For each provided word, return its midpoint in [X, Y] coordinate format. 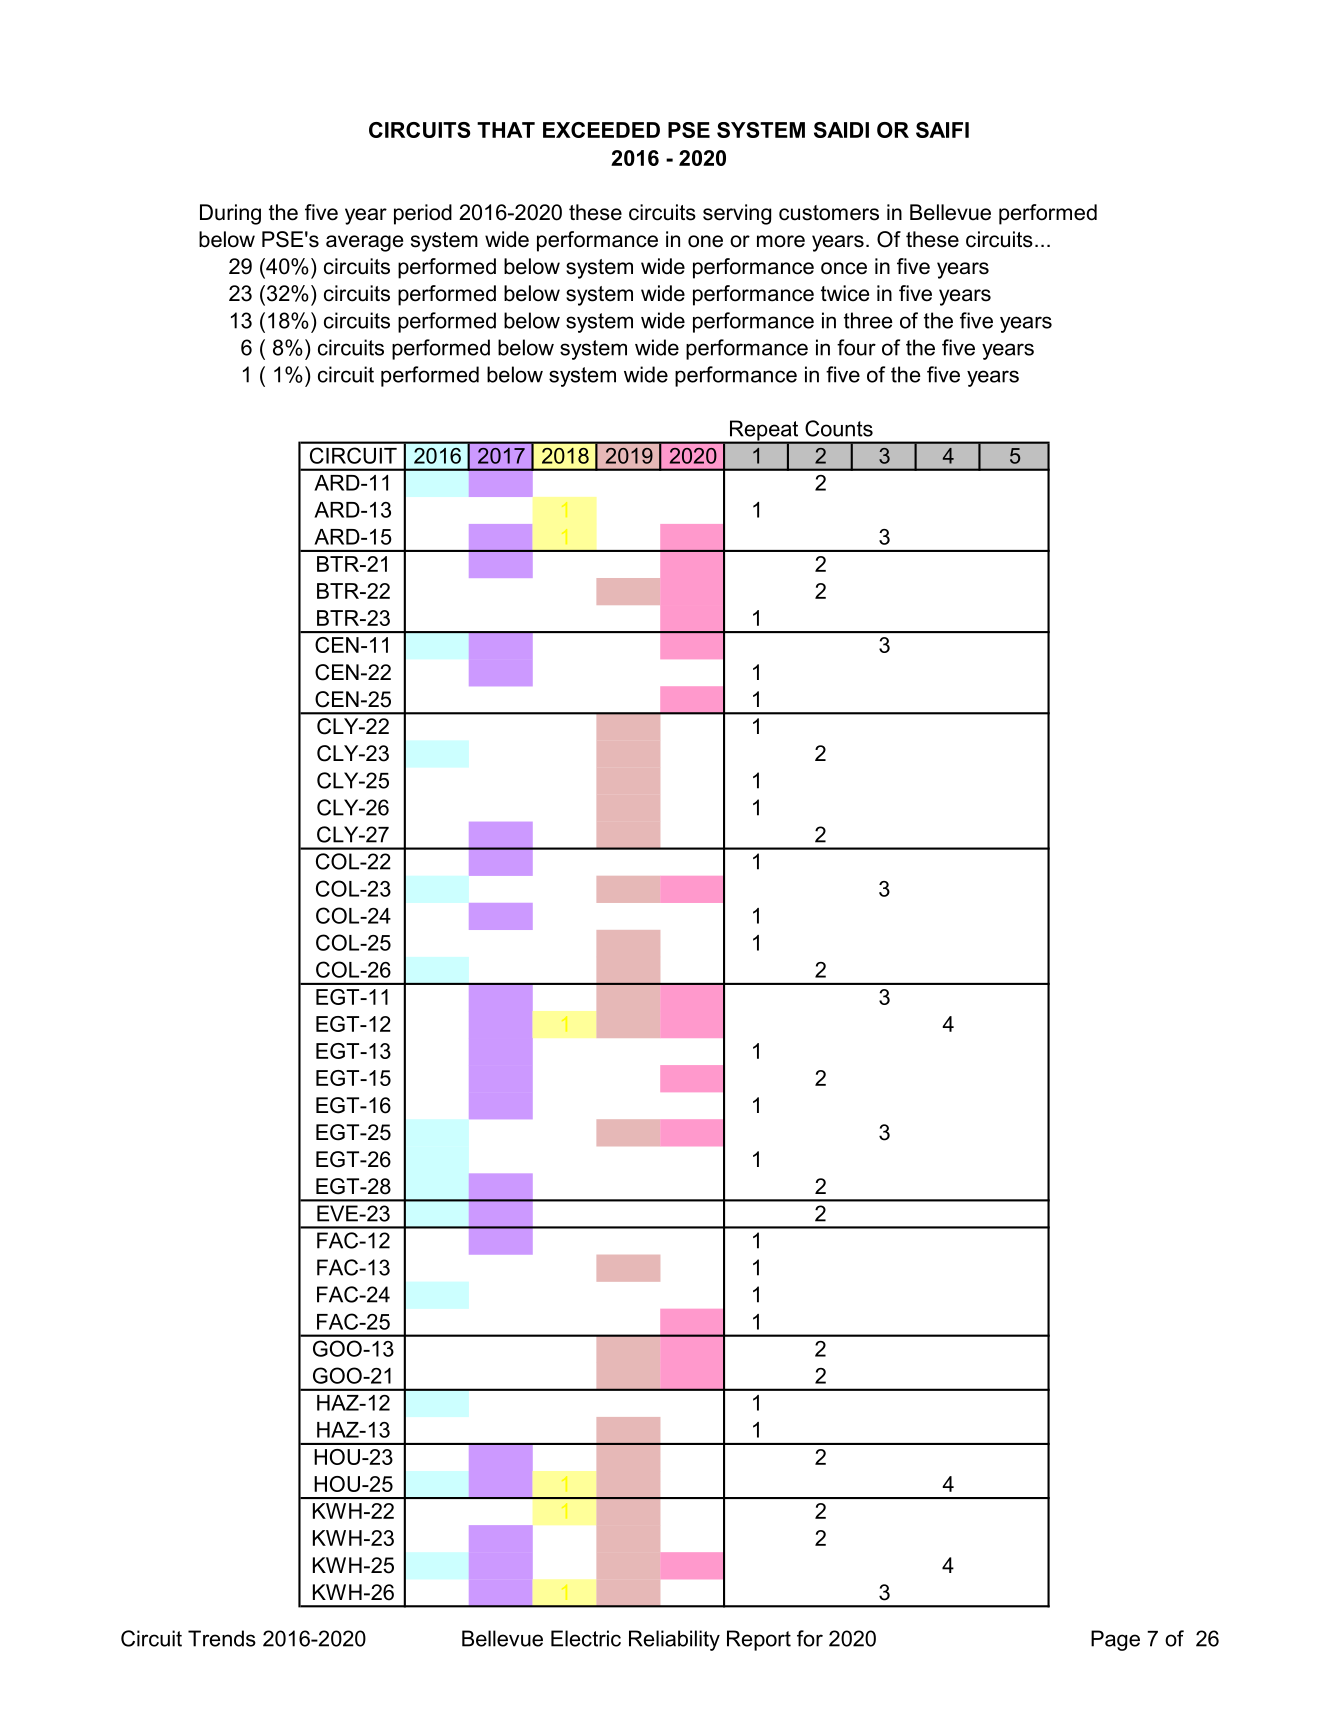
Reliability [674, 1640]
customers [829, 213]
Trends [222, 1638]
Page [1115, 1640]
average [364, 243]
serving [737, 214]
